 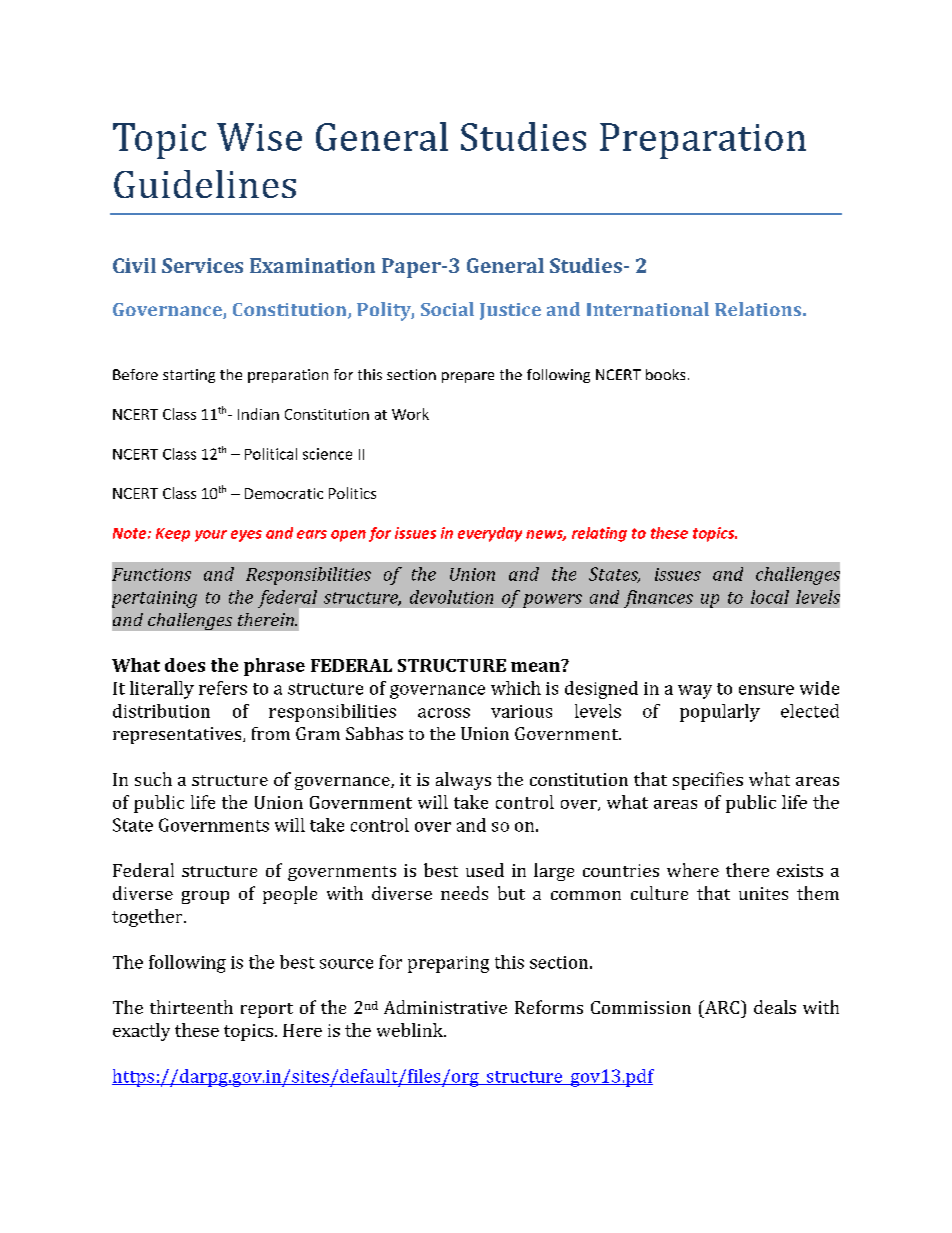 What do you see at coordinates (259, 137) in the image?
I see `Wise` at bounding box center [259, 137].
